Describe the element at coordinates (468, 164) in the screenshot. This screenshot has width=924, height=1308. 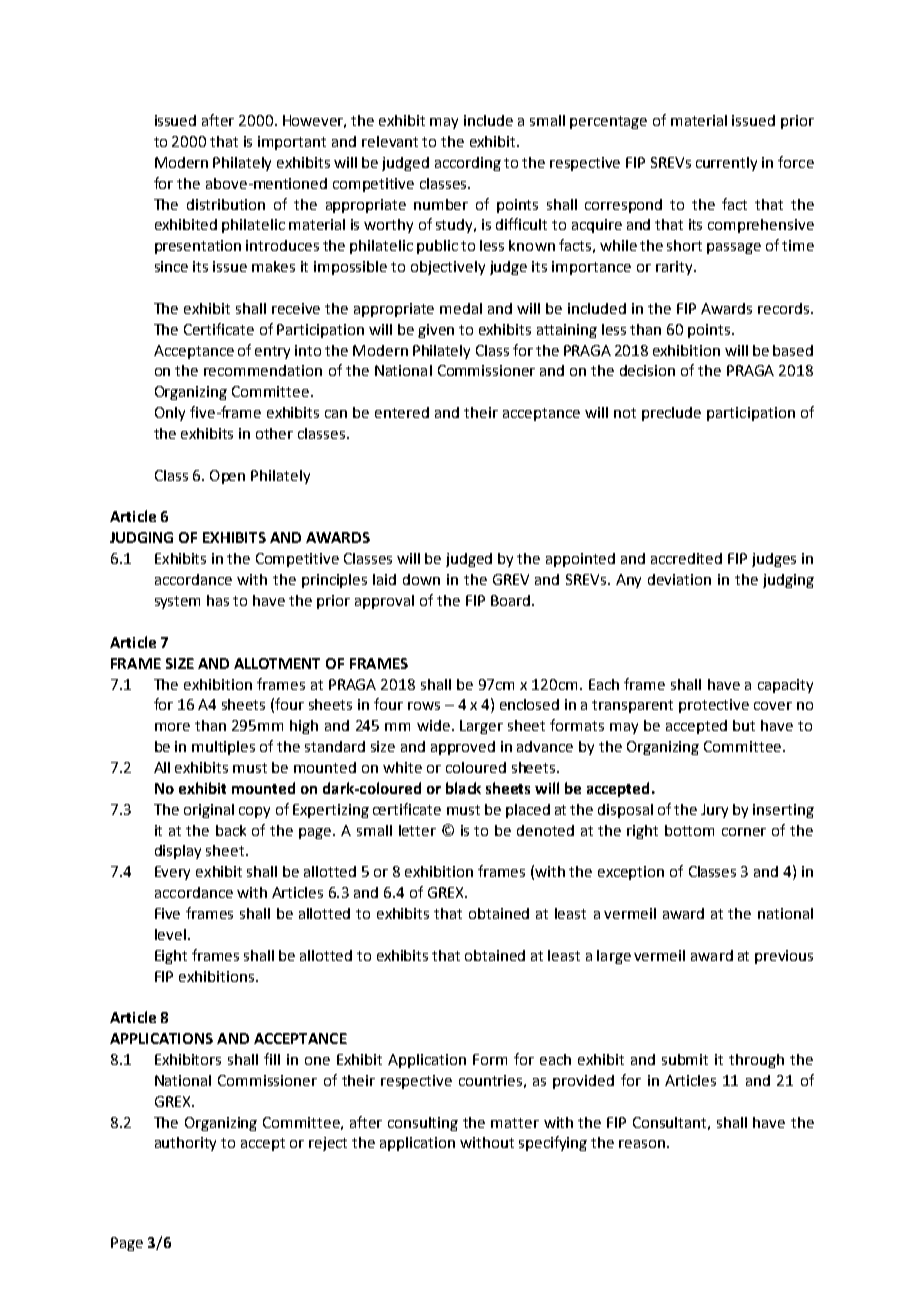
I see `according` at that location.
